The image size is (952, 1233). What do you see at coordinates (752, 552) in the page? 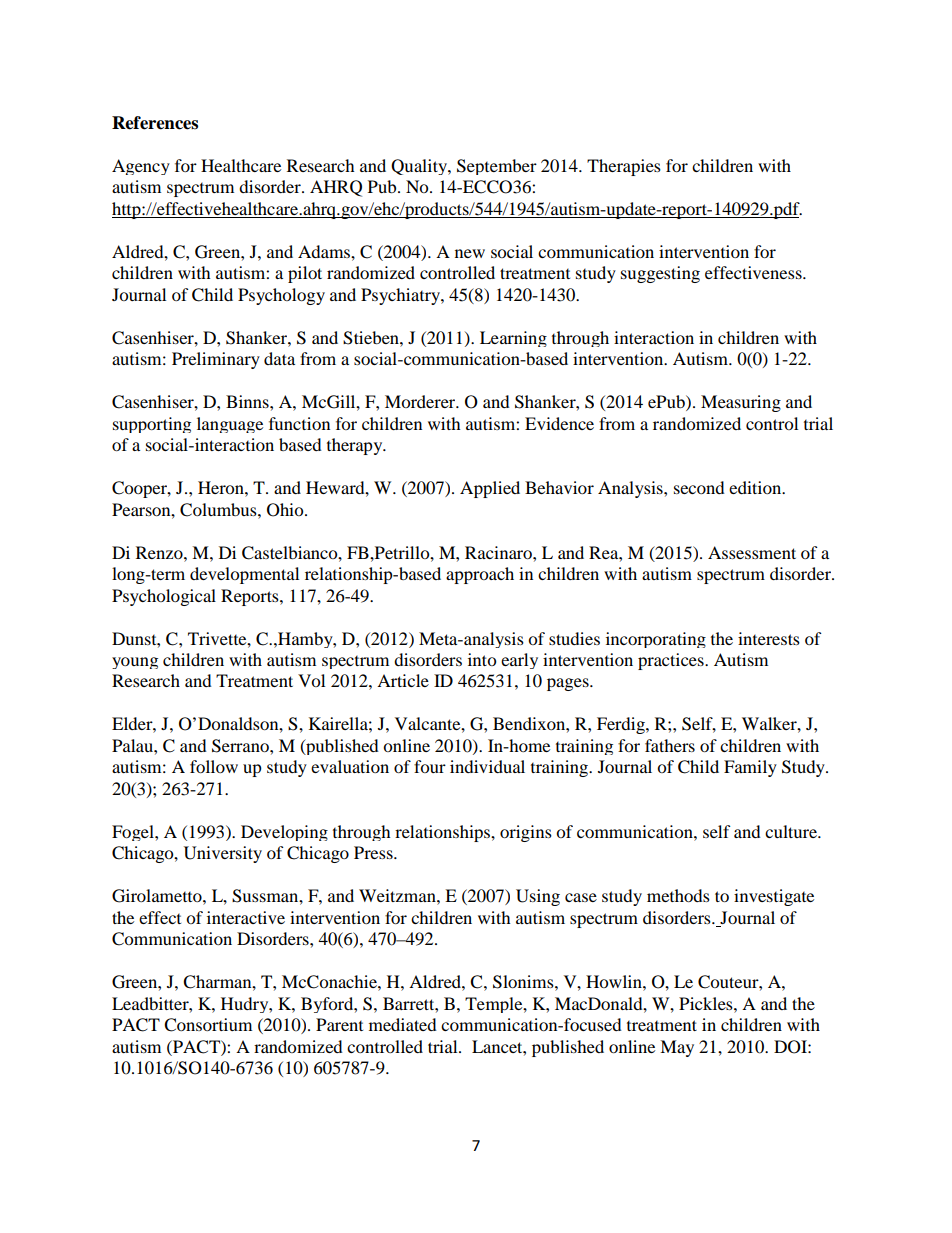
I see `Assessment` at bounding box center [752, 552].
